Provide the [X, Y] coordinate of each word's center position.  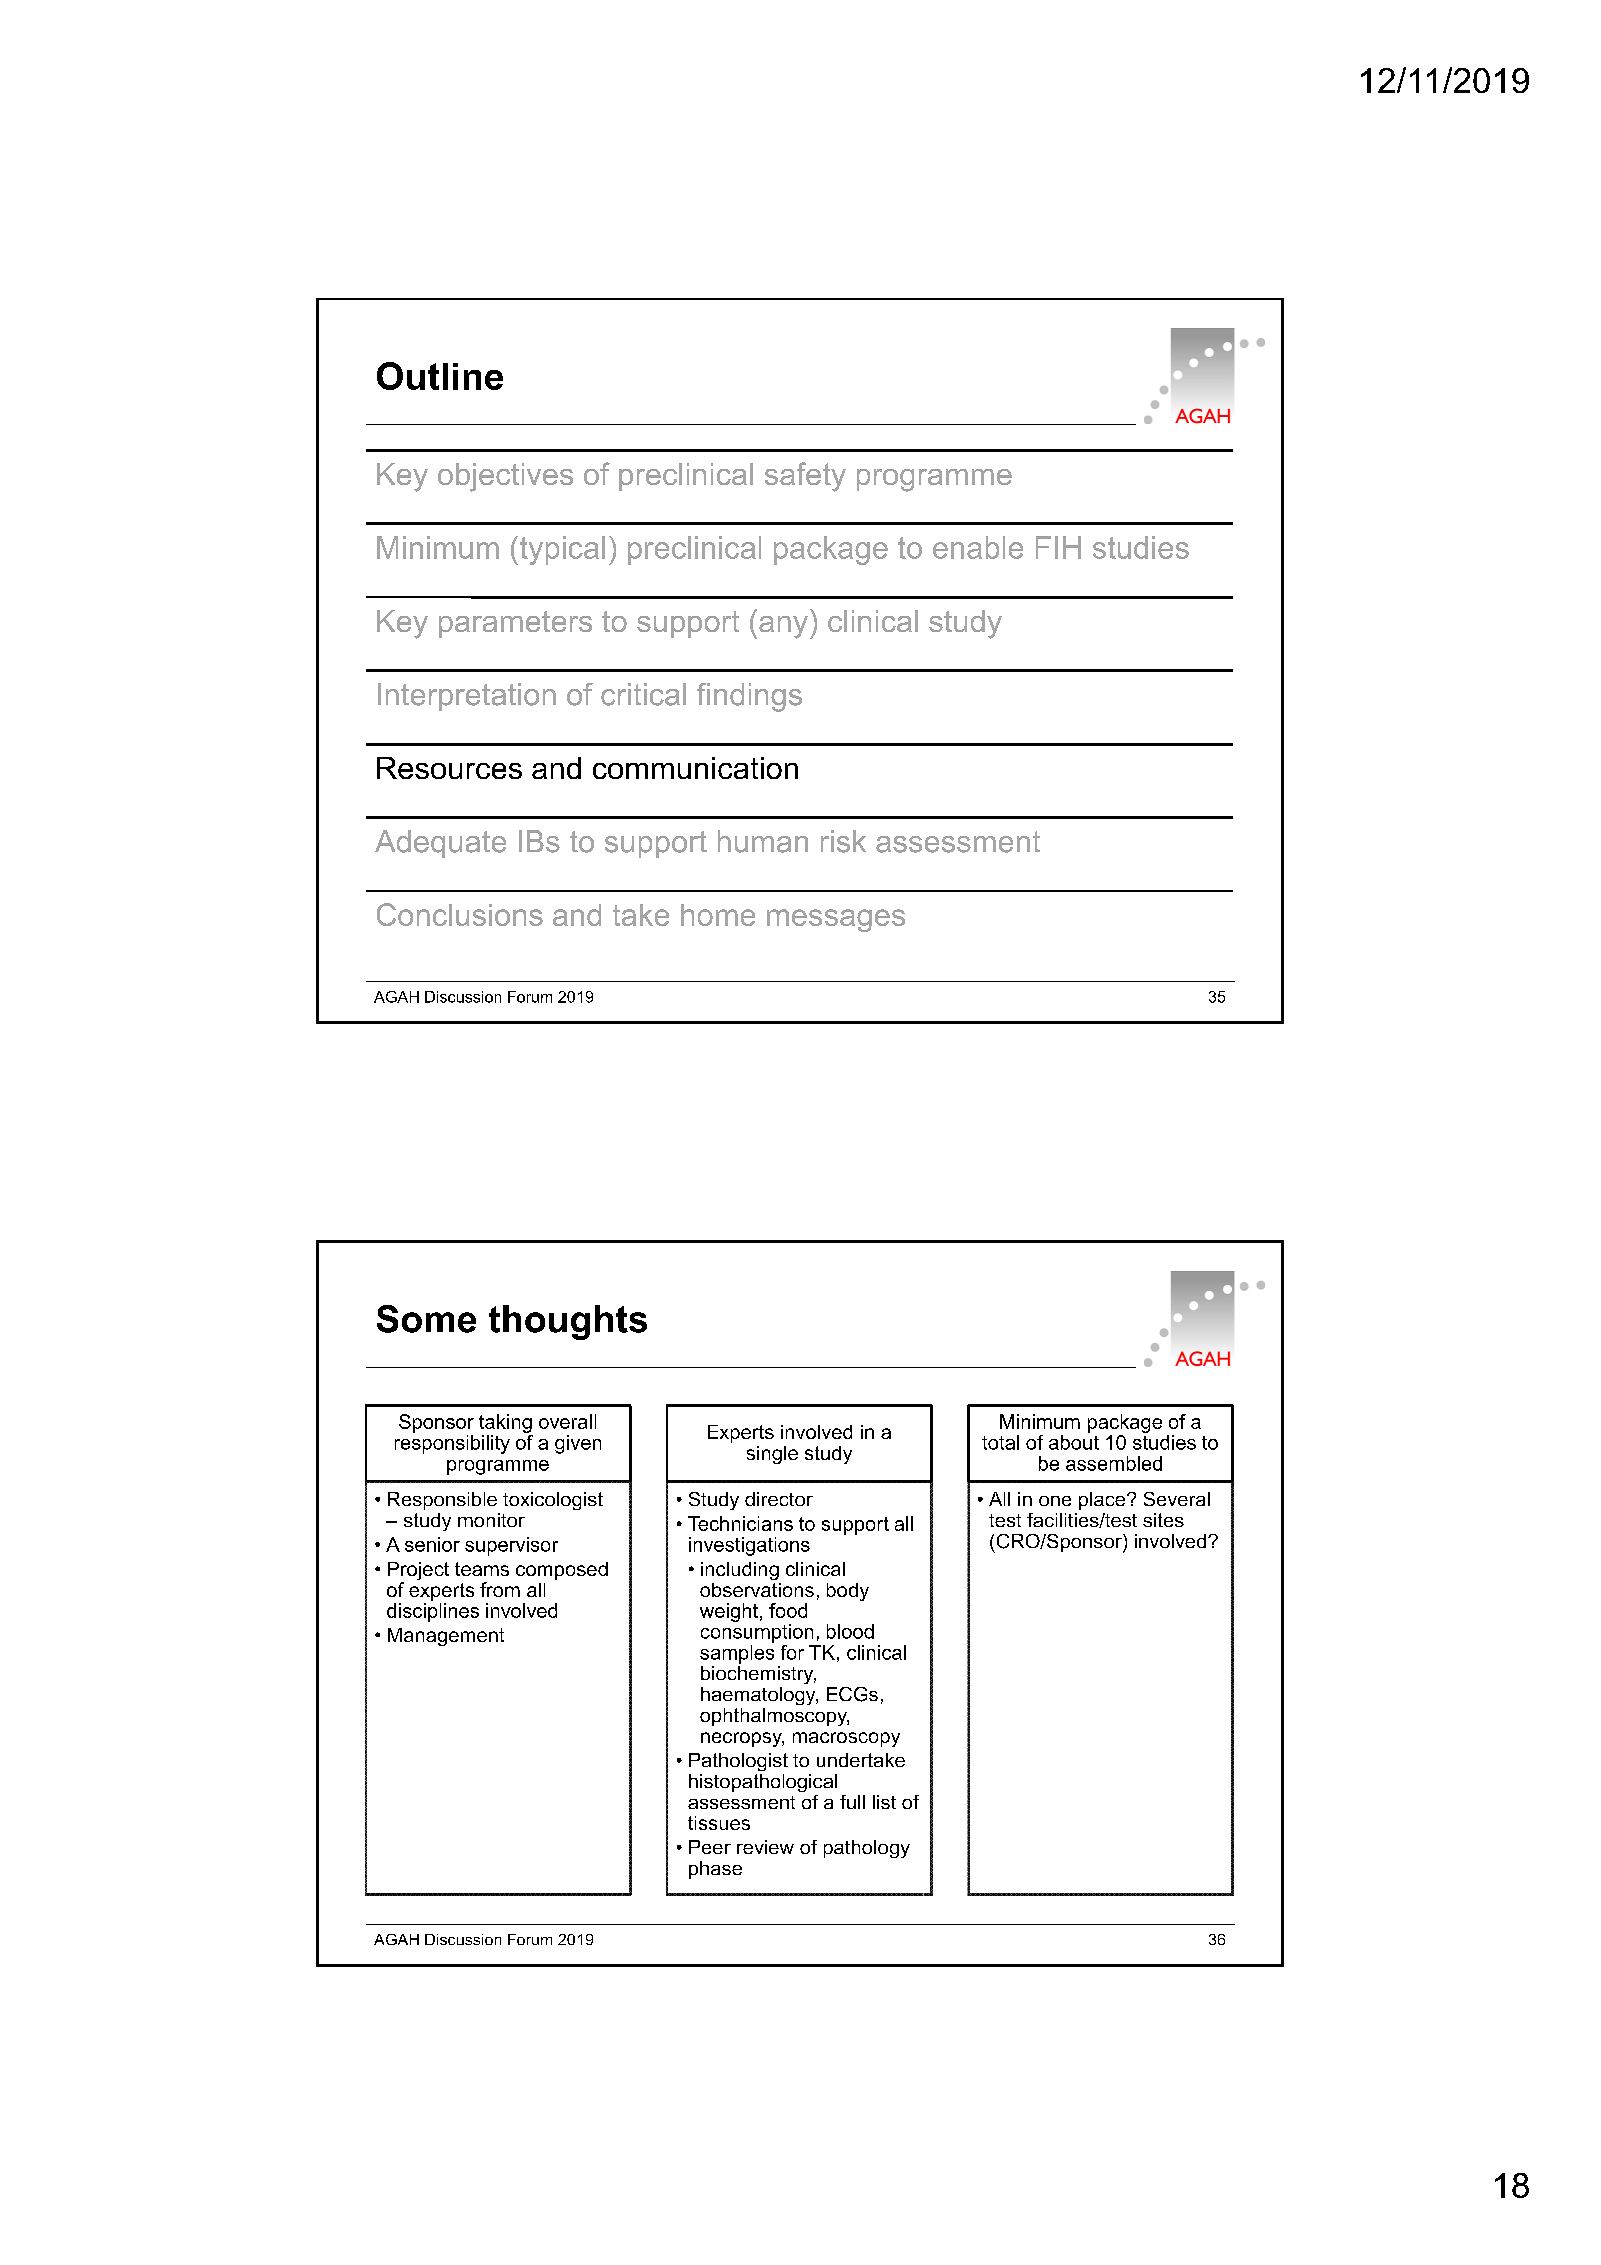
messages [836, 920]
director [779, 1499]
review [765, 1847]
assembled [1114, 1463]
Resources [449, 768]
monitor [491, 1520]
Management [446, 1637]
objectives [505, 477]
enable [978, 547]
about [1074, 1442]
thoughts [568, 1322]
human [763, 841]
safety [805, 477]
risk [843, 841]
